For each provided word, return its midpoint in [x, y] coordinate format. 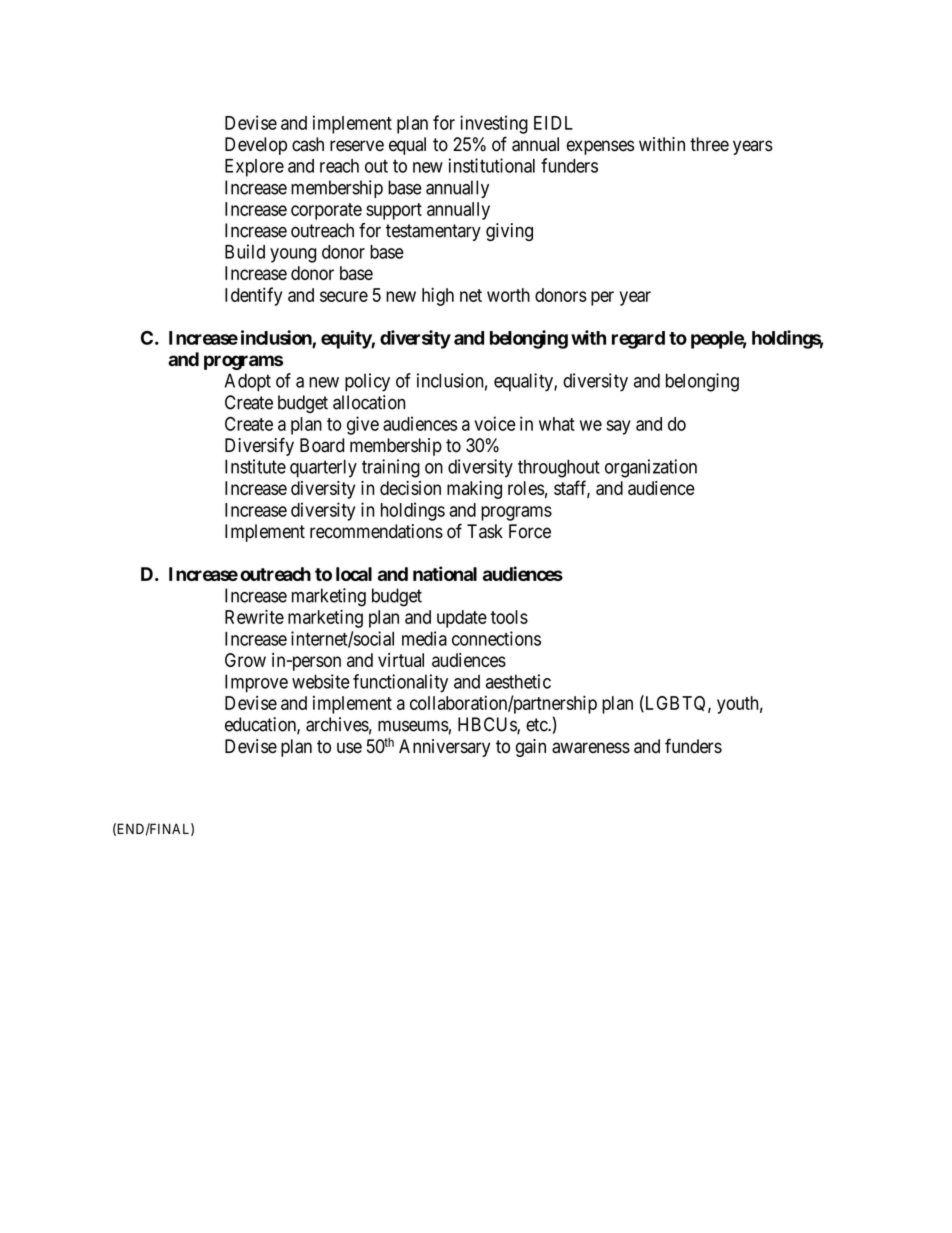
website [321, 681]
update [462, 619]
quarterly [323, 468]
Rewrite [254, 616]
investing [494, 124]
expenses [600, 147]
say [618, 427]
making [474, 490]
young [293, 255]
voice [495, 423]
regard [638, 340]
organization [651, 468]
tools [509, 617]
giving [509, 232]
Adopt [247, 382]
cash [308, 144]
